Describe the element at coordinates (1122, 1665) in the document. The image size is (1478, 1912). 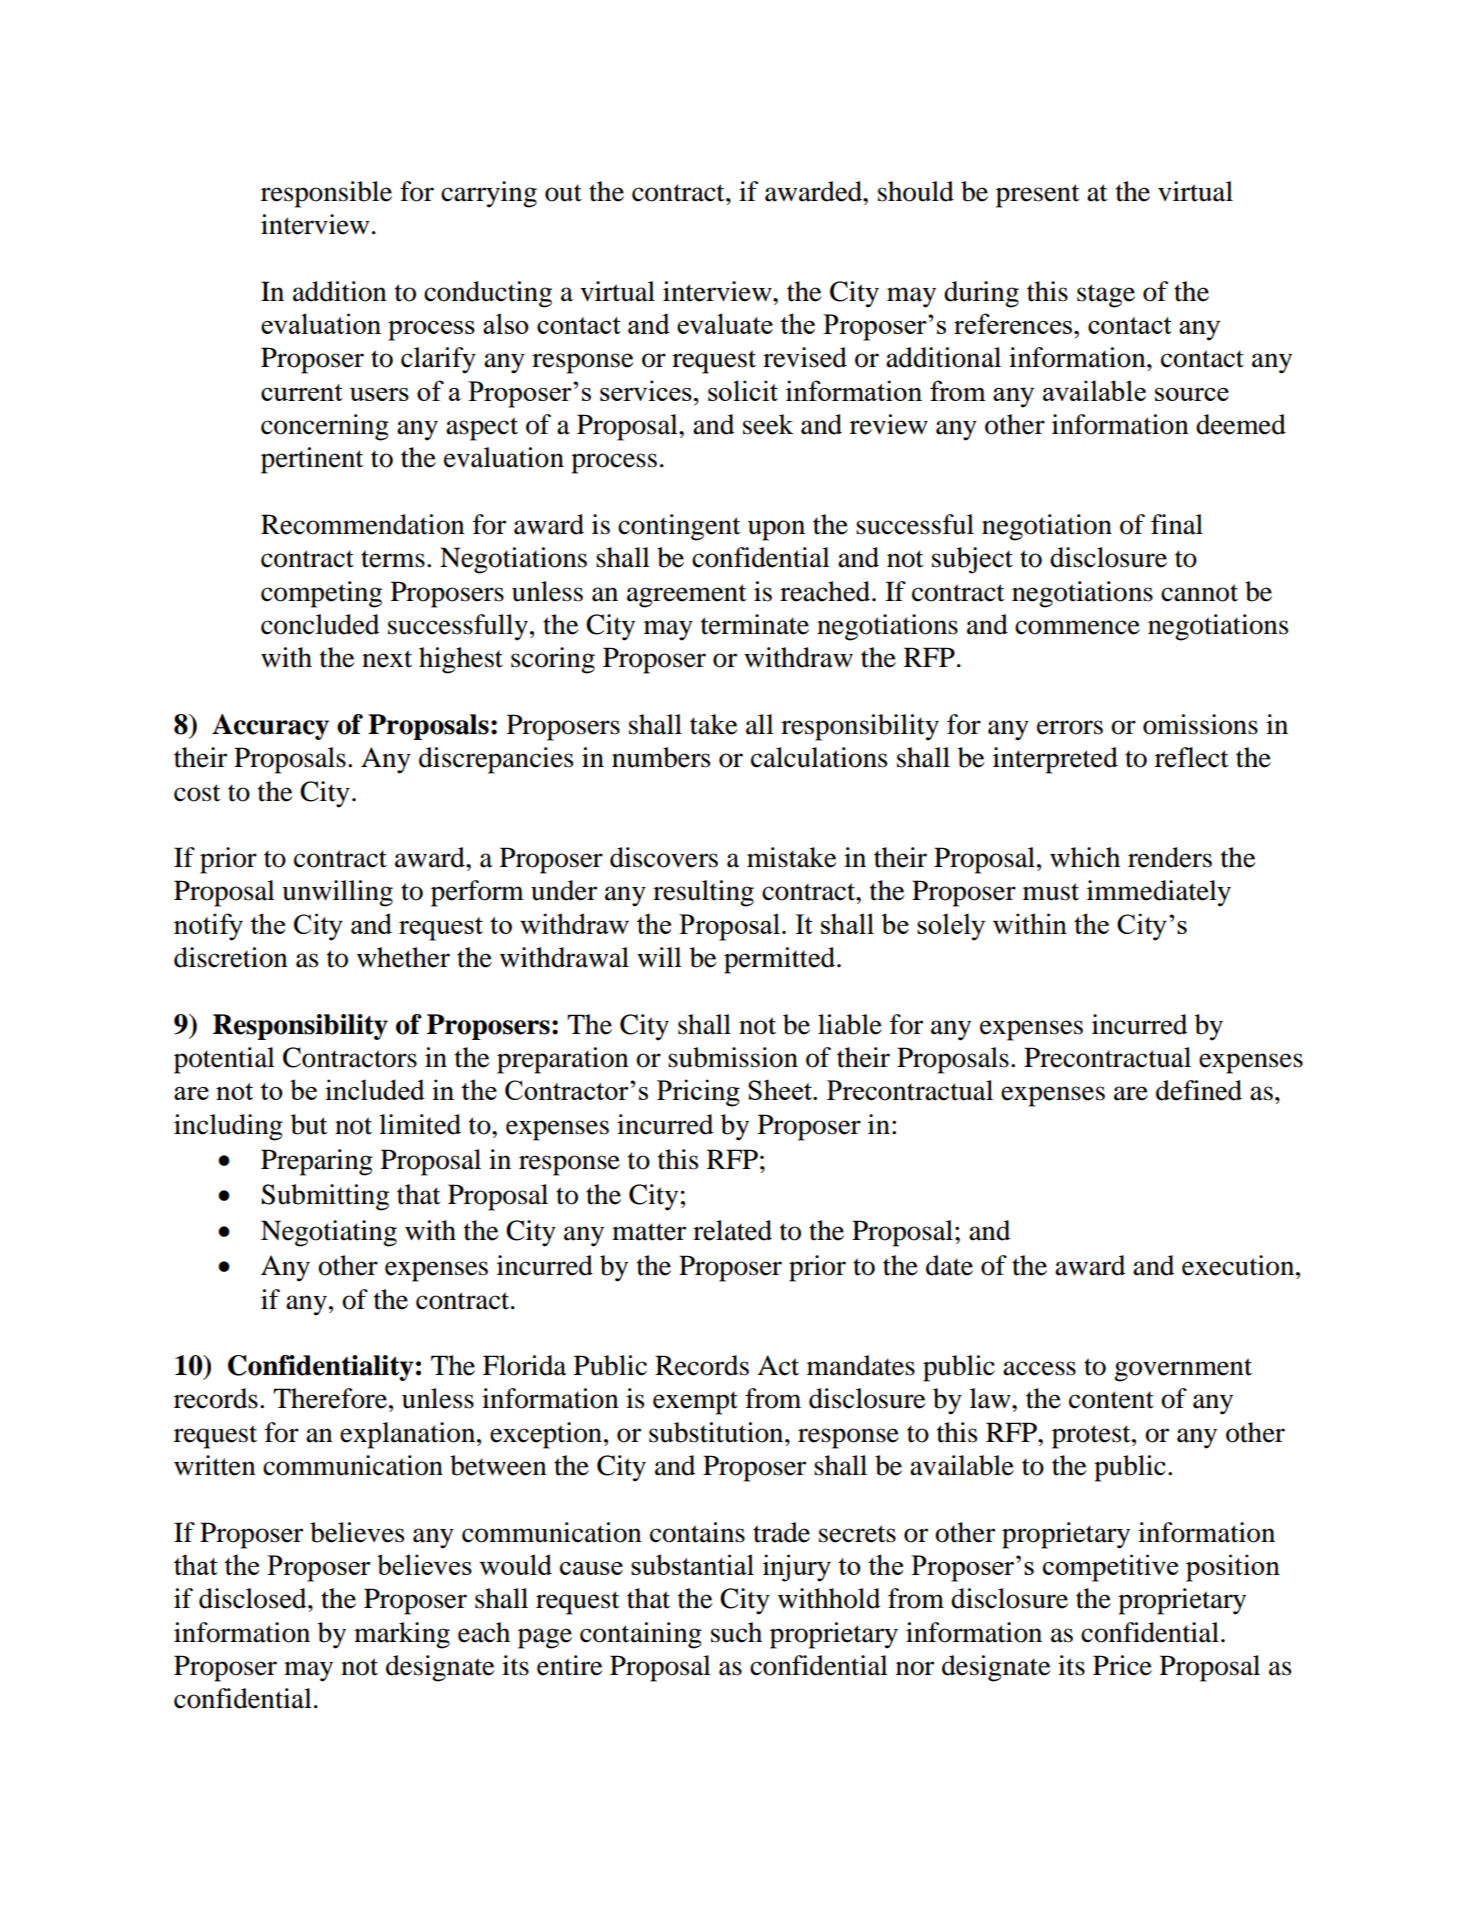
I see `Price` at that location.
